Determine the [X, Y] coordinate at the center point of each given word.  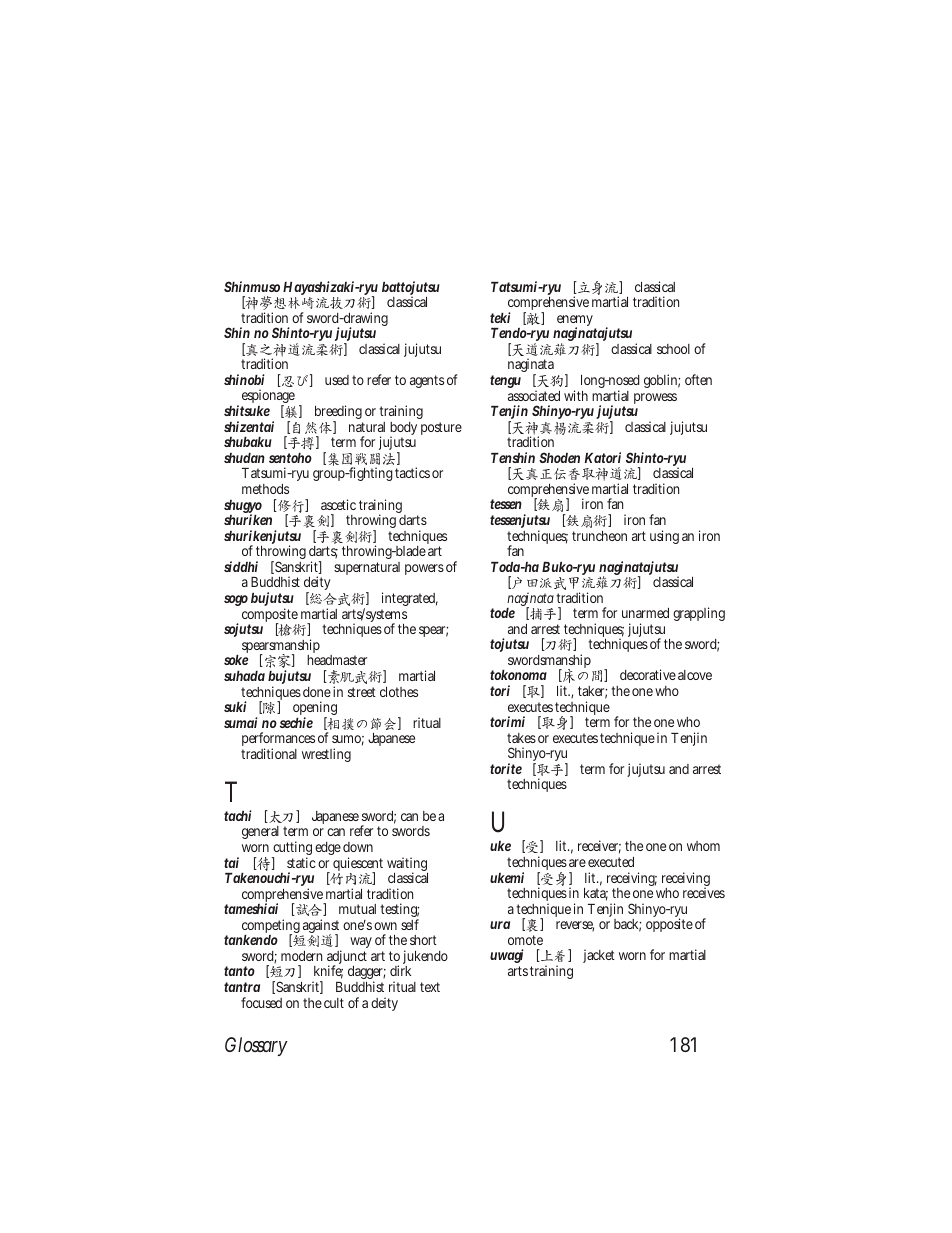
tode [502, 613]
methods [265, 489]
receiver [599, 847]
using [664, 537]
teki [500, 317]
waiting [407, 865]
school [673, 349]
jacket [599, 956]
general [260, 832]
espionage [268, 398]
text [430, 987]
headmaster [337, 660]
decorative [648, 674]
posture [441, 428]
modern [301, 956]
